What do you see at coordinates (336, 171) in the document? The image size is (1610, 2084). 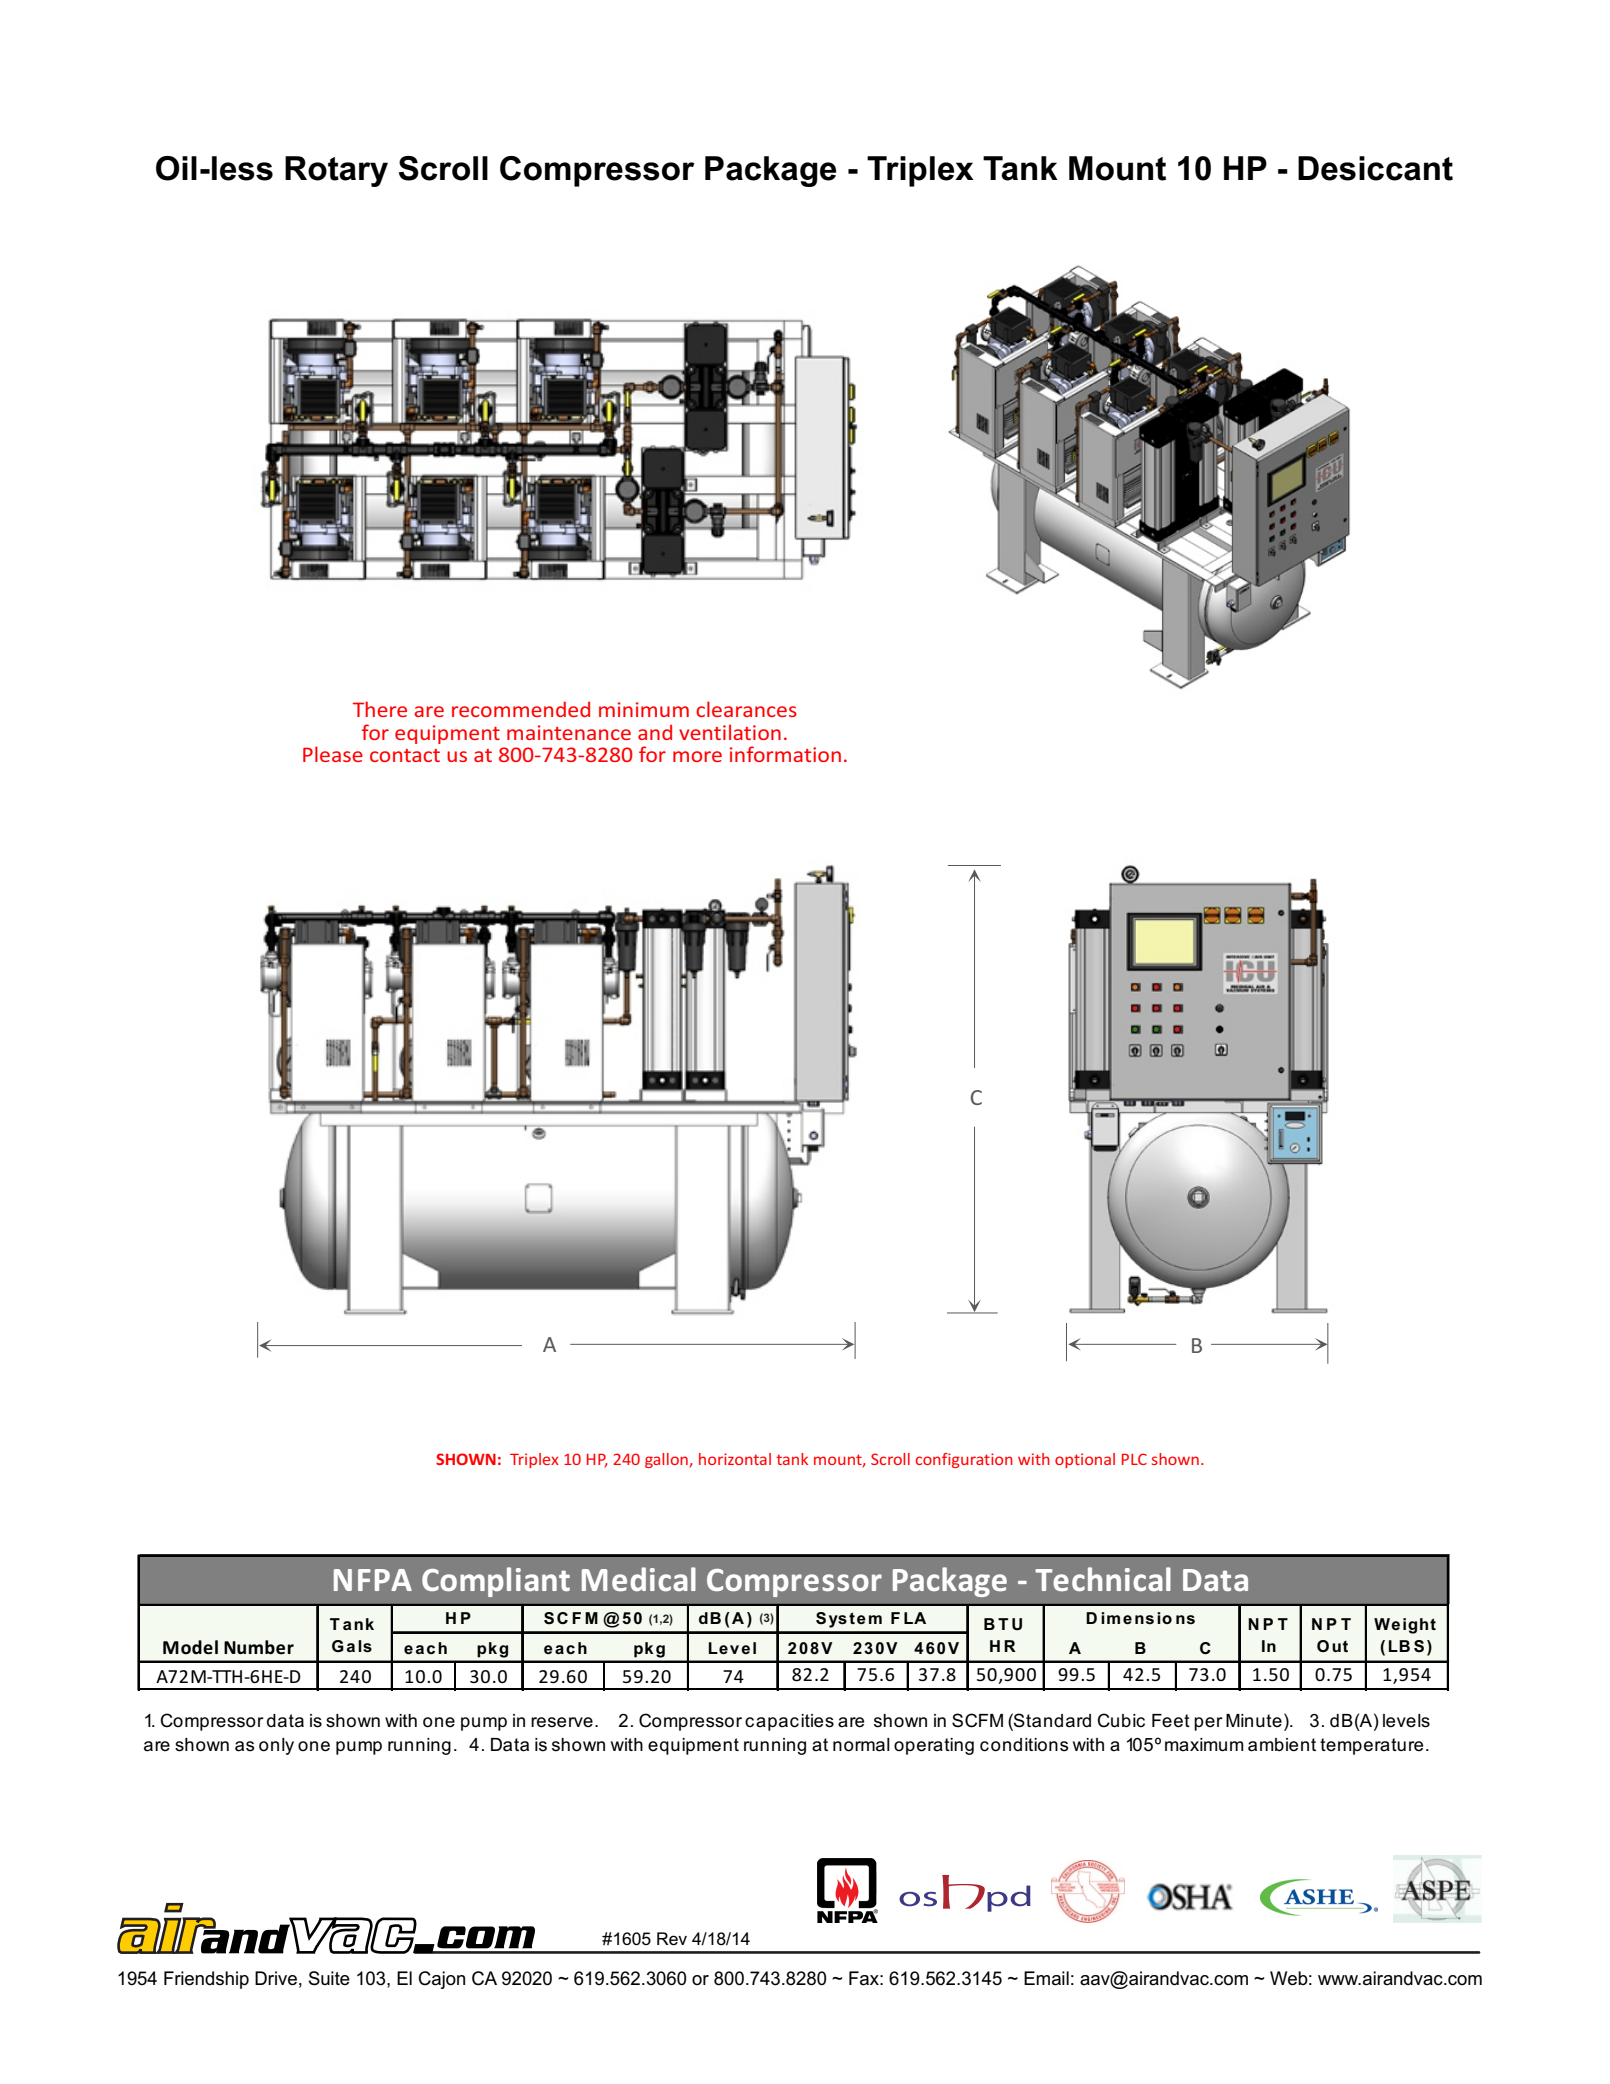 I see `Rotary` at bounding box center [336, 171].
